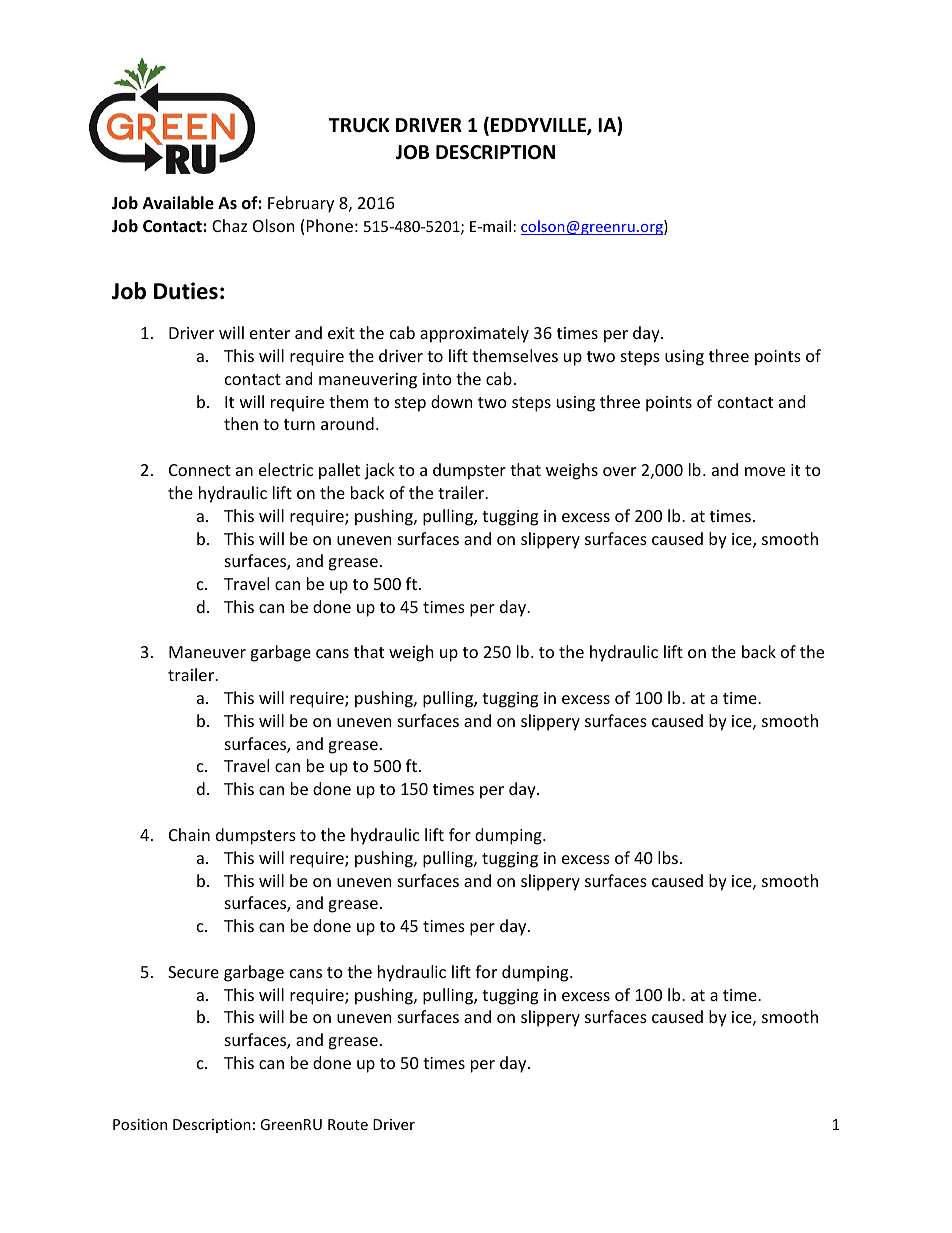 The width and height of the screenshot is (952, 1233). Describe the element at coordinates (178, 203) in the screenshot. I see `Available` at that location.
